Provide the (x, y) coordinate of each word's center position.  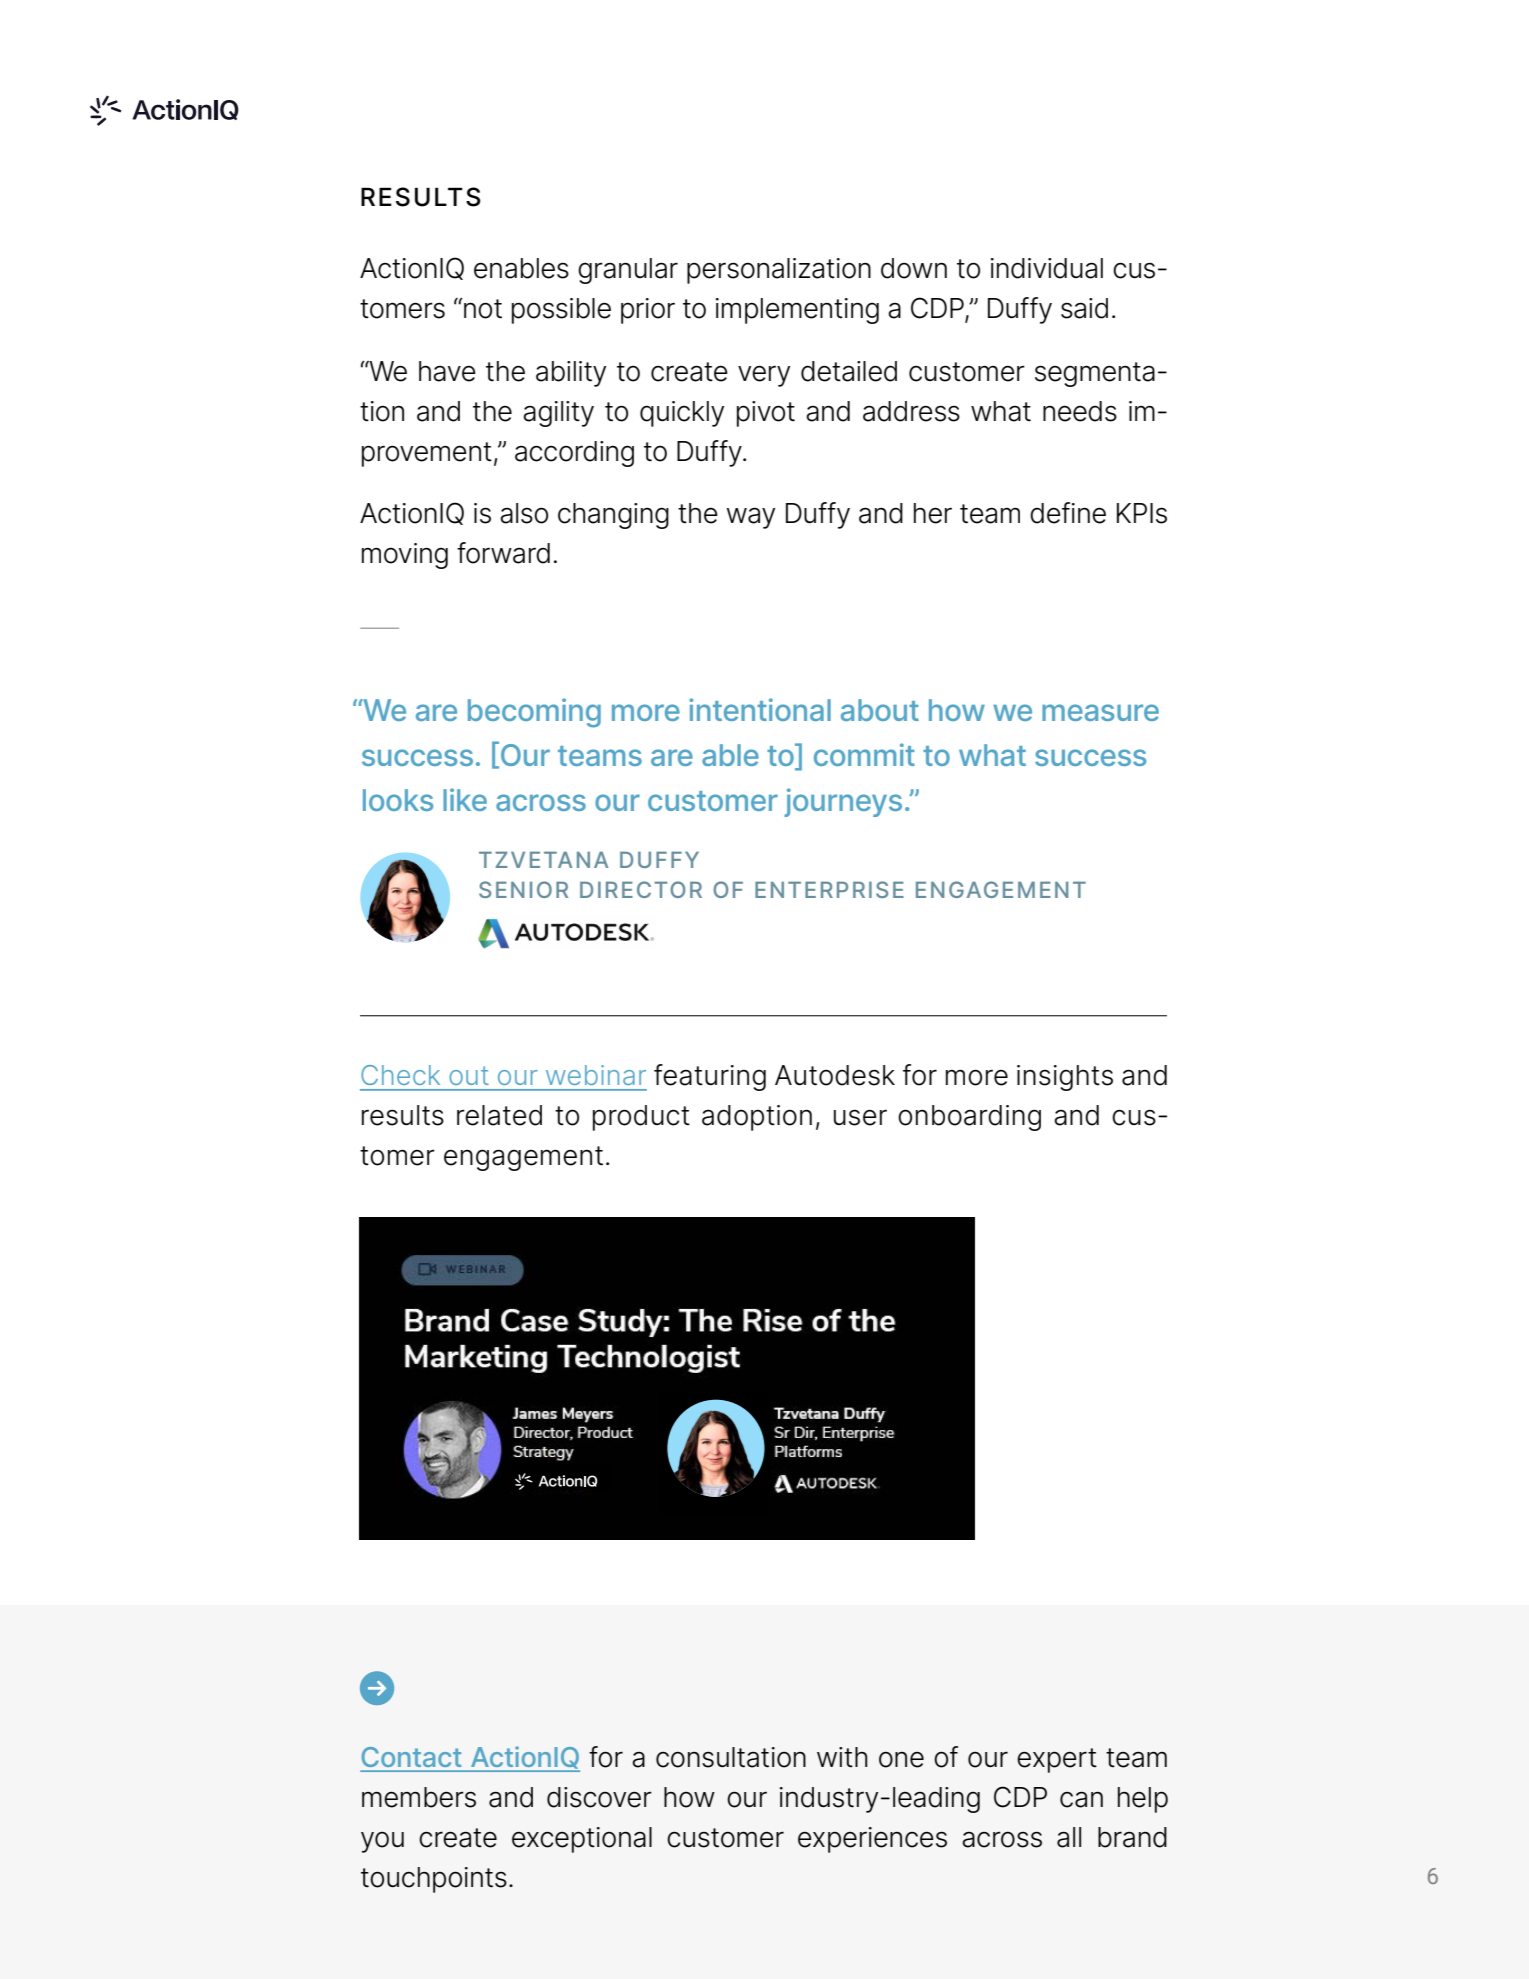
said (1084, 308)
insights (1065, 1078)
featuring (710, 1077)
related (499, 1115)
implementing (797, 311)
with (842, 1757)
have (447, 371)
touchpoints (434, 1880)
